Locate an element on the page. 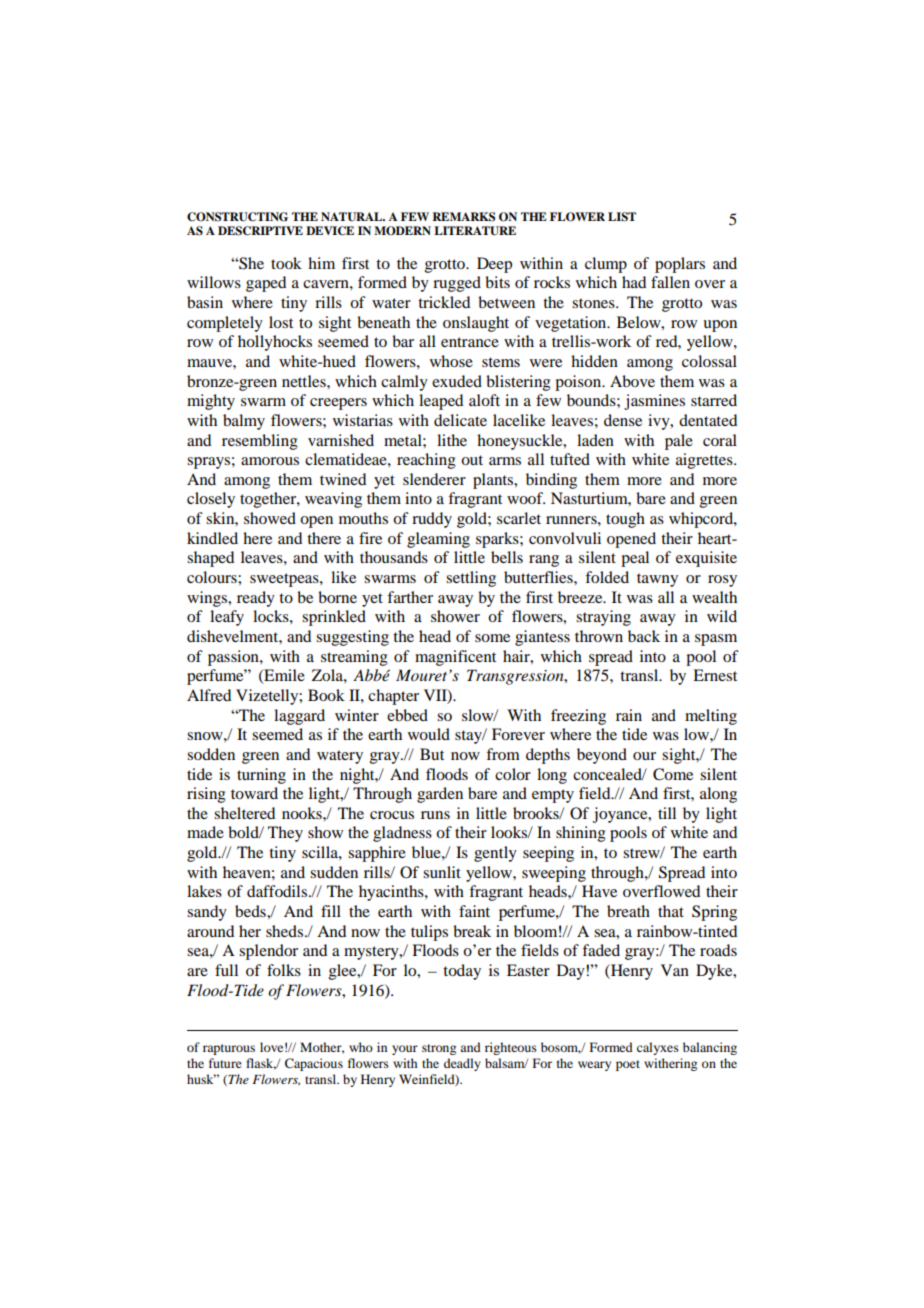 The image size is (924, 1308). poet is located at coordinates (628, 1065).
